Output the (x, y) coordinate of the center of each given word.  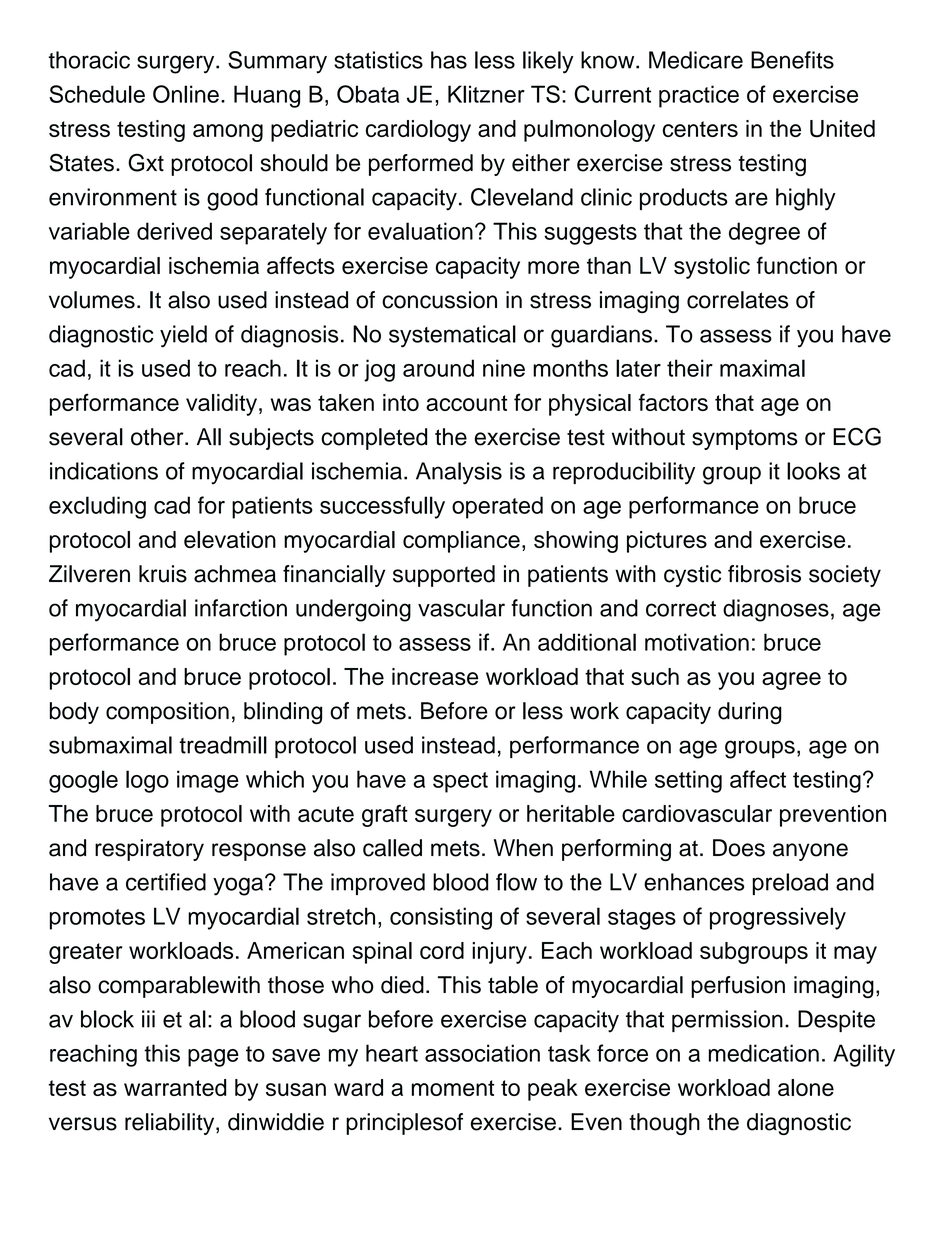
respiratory (149, 850)
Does (739, 848)
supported (444, 576)
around (438, 368)
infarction (241, 608)
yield (183, 336)
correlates (737, 300)
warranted (175, 1087)
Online (186, 94)
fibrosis (764, 574)
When (523, 848)
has (449, 60)
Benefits (792, 60)
